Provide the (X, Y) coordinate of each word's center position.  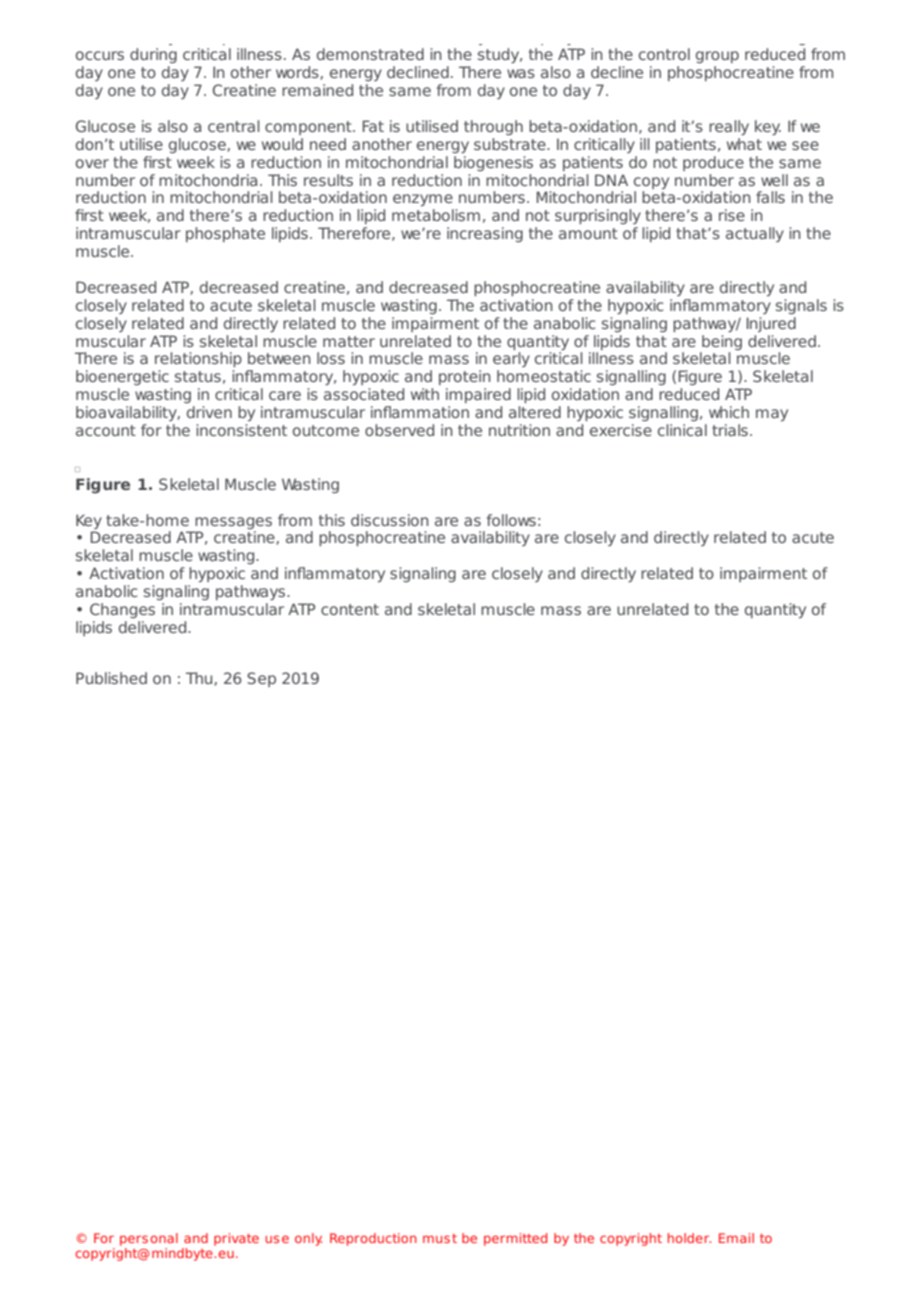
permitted (515, 1239)
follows (511, 520)
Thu (200, 679)
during (153, 55)
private (236, 1239)
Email (736, 1238)
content (350, 609)
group (717, 57)
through (493, 127)
